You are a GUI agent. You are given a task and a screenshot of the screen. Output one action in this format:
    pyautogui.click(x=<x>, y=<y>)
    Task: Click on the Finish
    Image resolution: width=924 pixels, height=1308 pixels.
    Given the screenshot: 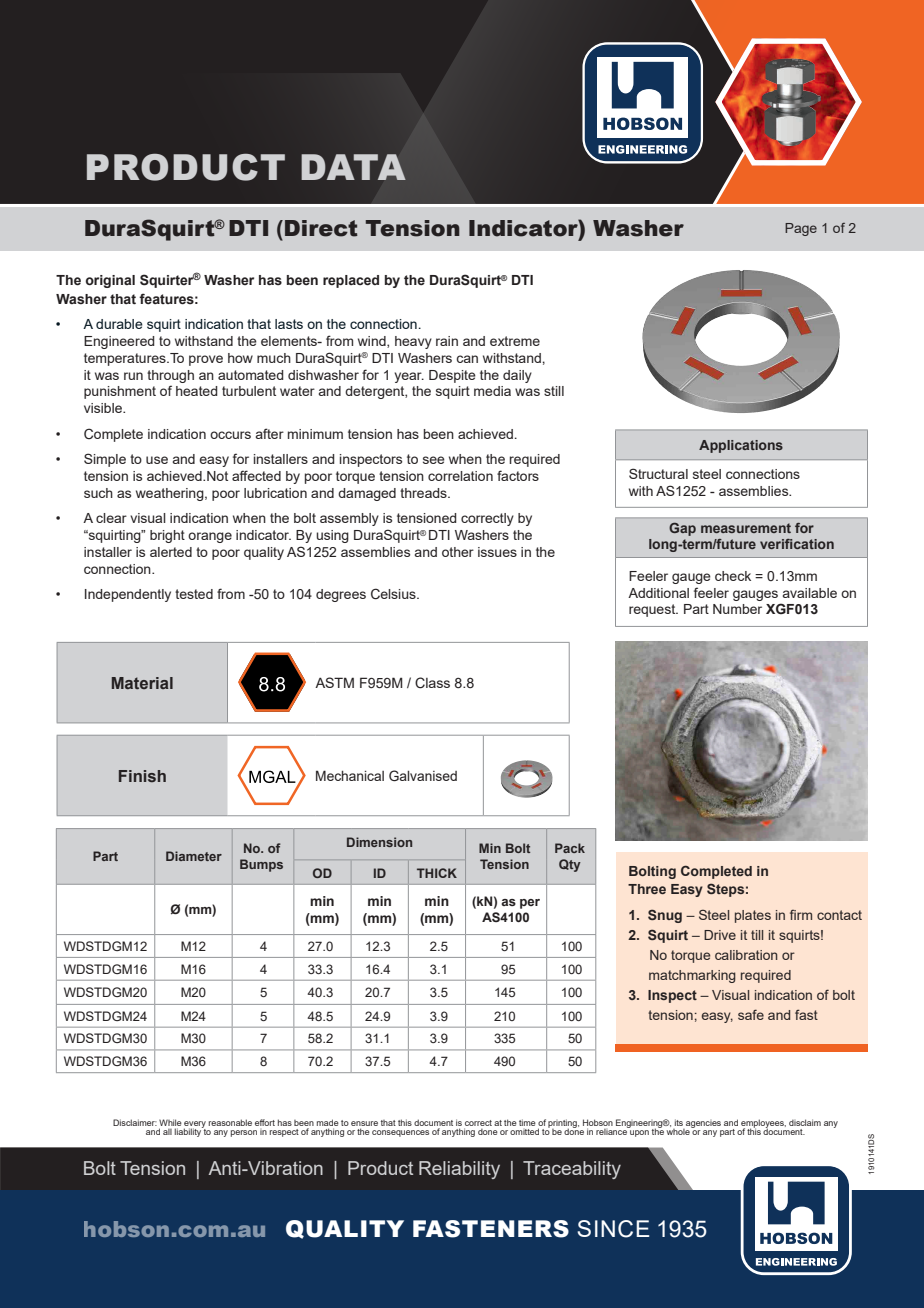 What is the action you would take?
    pyautogui.click(x=142, y=776)
